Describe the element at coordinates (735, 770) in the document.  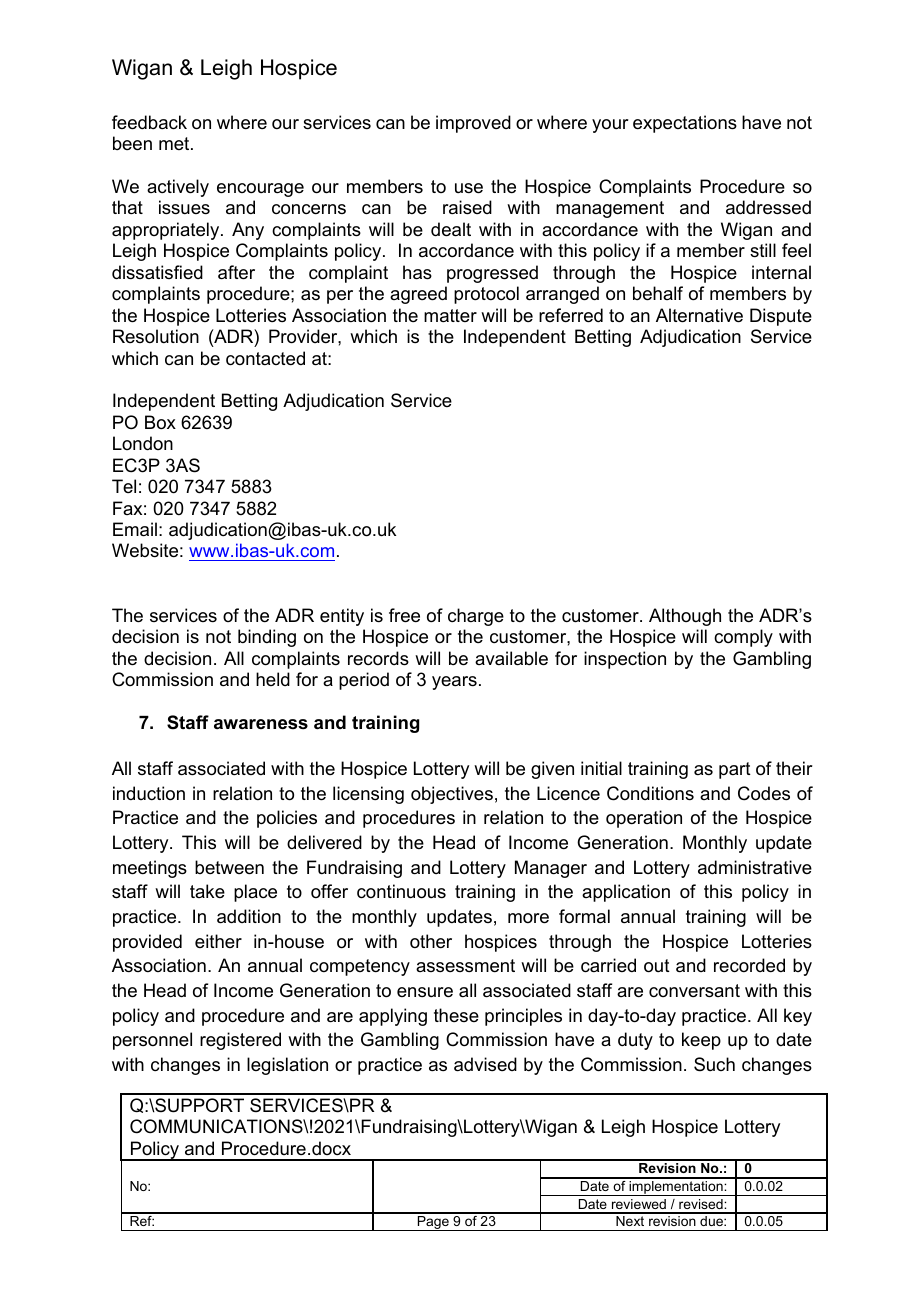
I see `part` at that location.
